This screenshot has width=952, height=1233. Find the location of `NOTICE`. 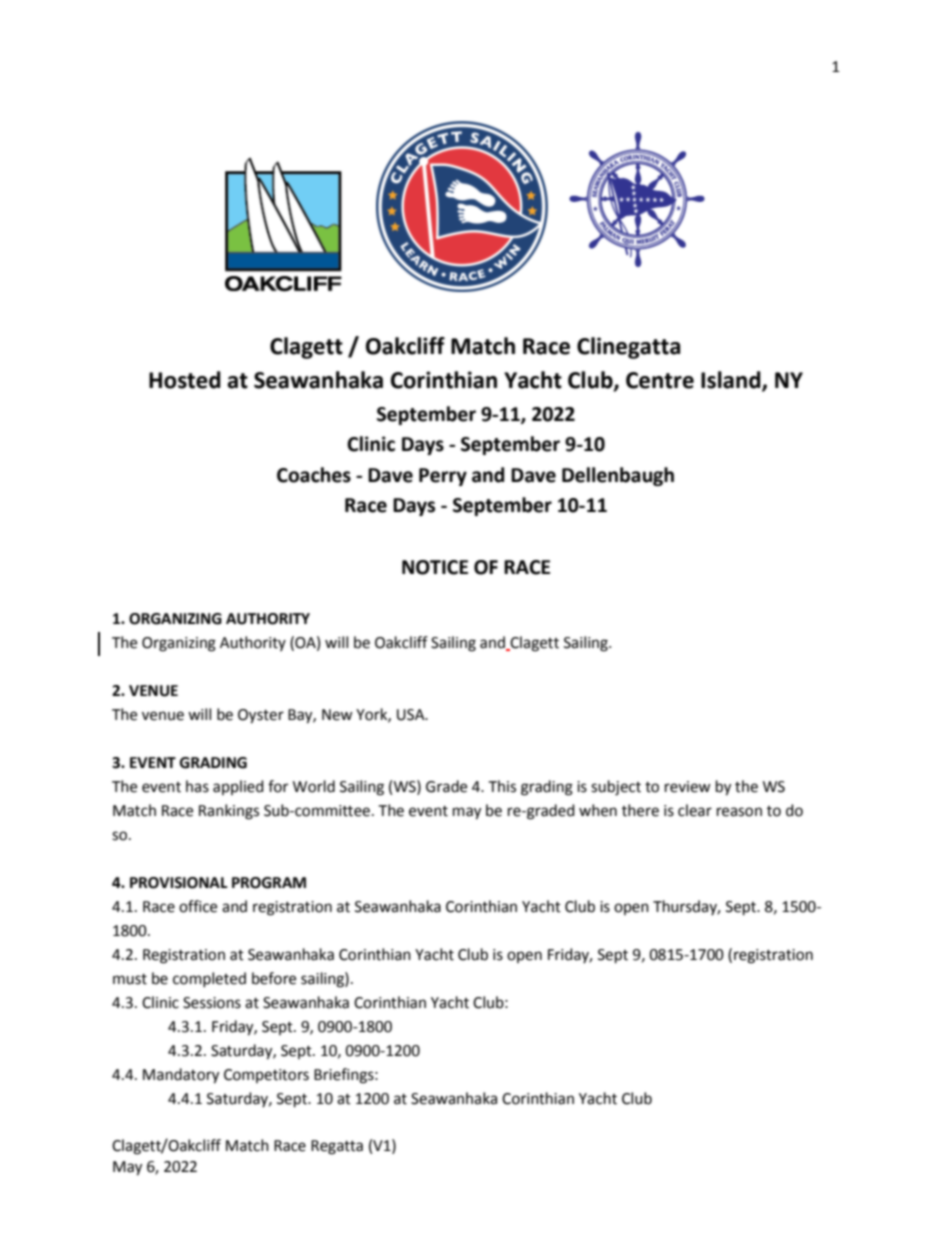

NOTICE is located at coordinates (435, 567).
